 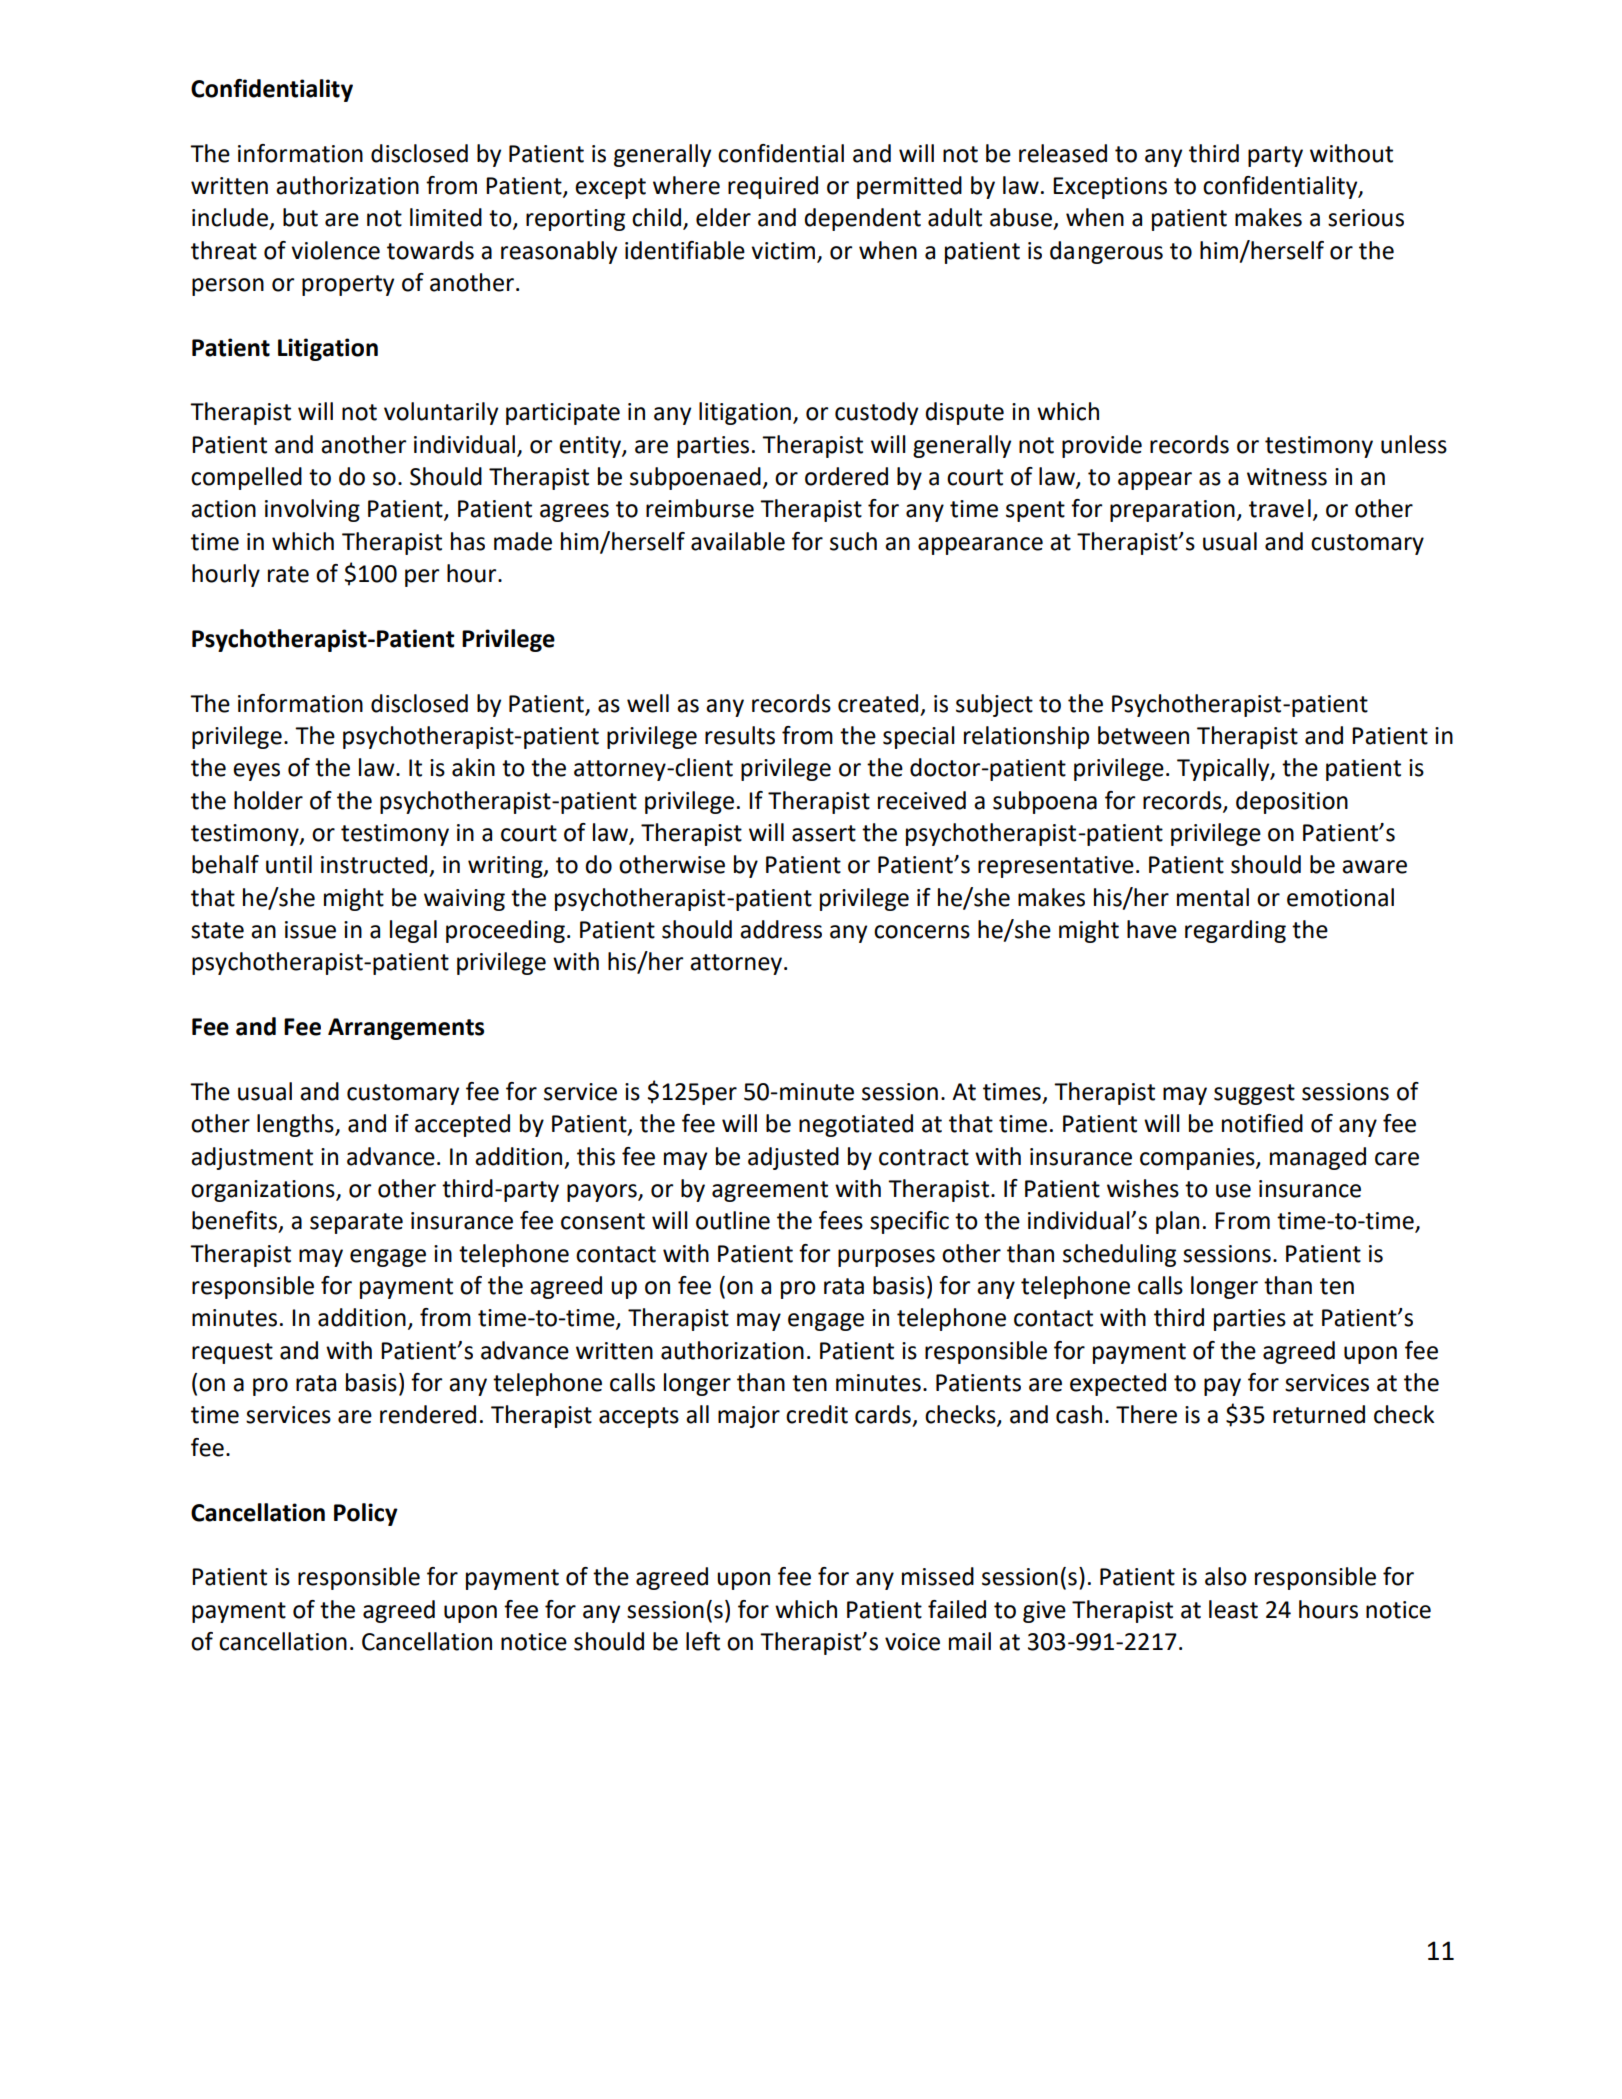 I want to click on required, so click(x=773, y=187).
